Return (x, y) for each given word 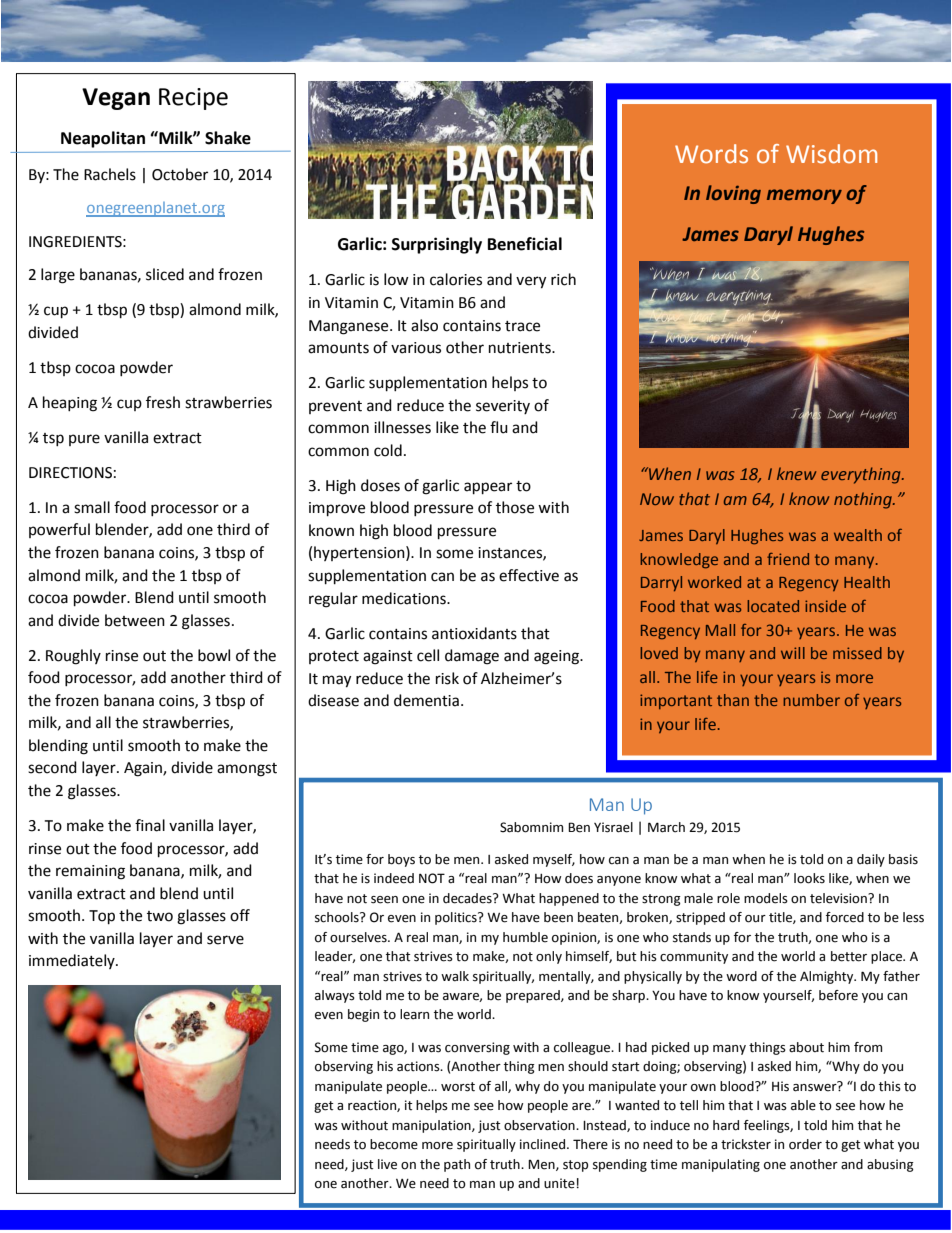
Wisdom (831, 154)
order (805, 1144)
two (160, 916)
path (457, 1165)
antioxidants (474, 633)
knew (796, 473)
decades (468, 898)
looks (809, 878)
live (387, 1164)
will (793, 653)
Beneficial (525, 244)
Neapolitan (103, 139)
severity (503, 407)
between (135, 620)
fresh (163, 402)
